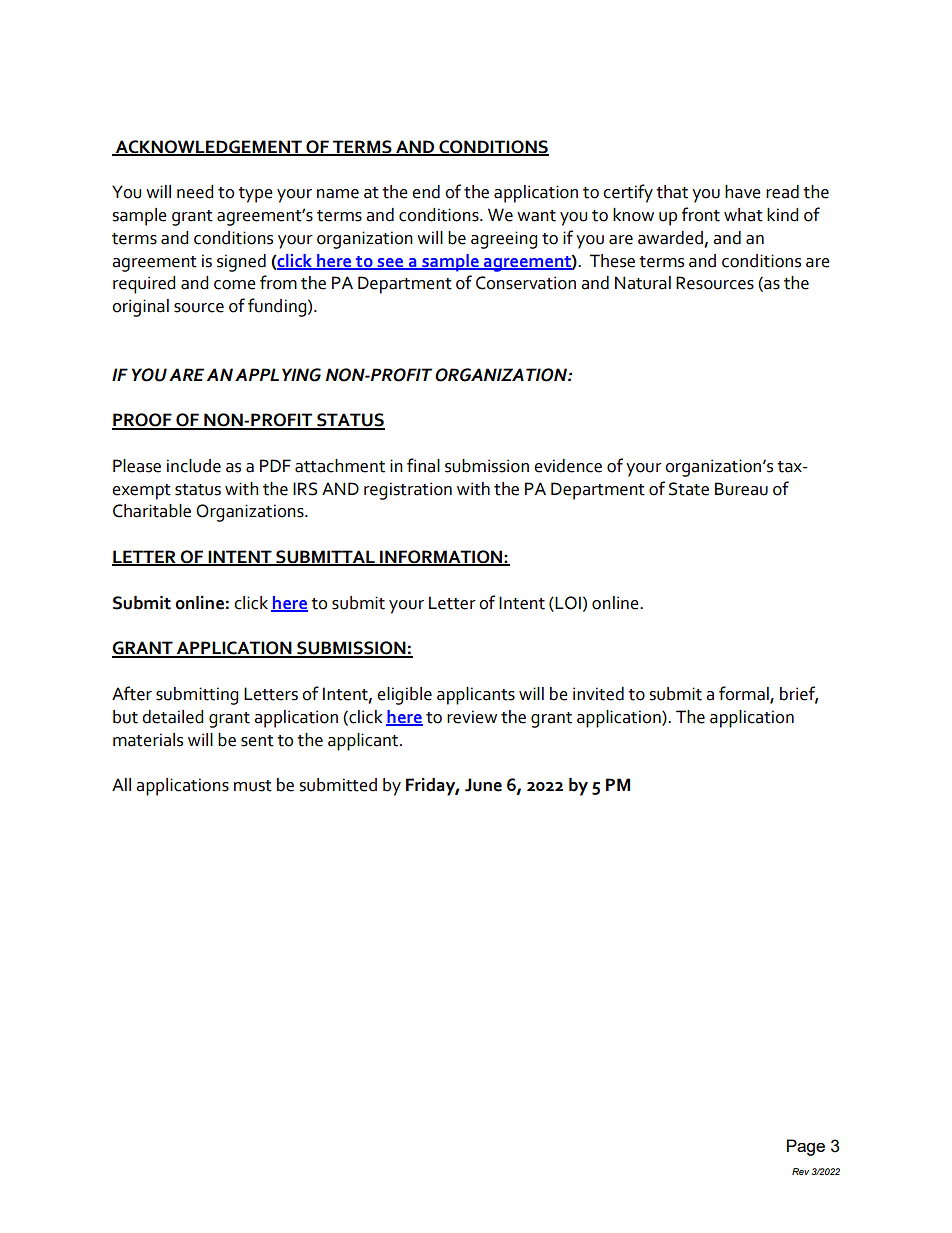 Image resolution: width=952 pixels, height=1233 pixels. I want to click on agreeing, so click(504, 240).
